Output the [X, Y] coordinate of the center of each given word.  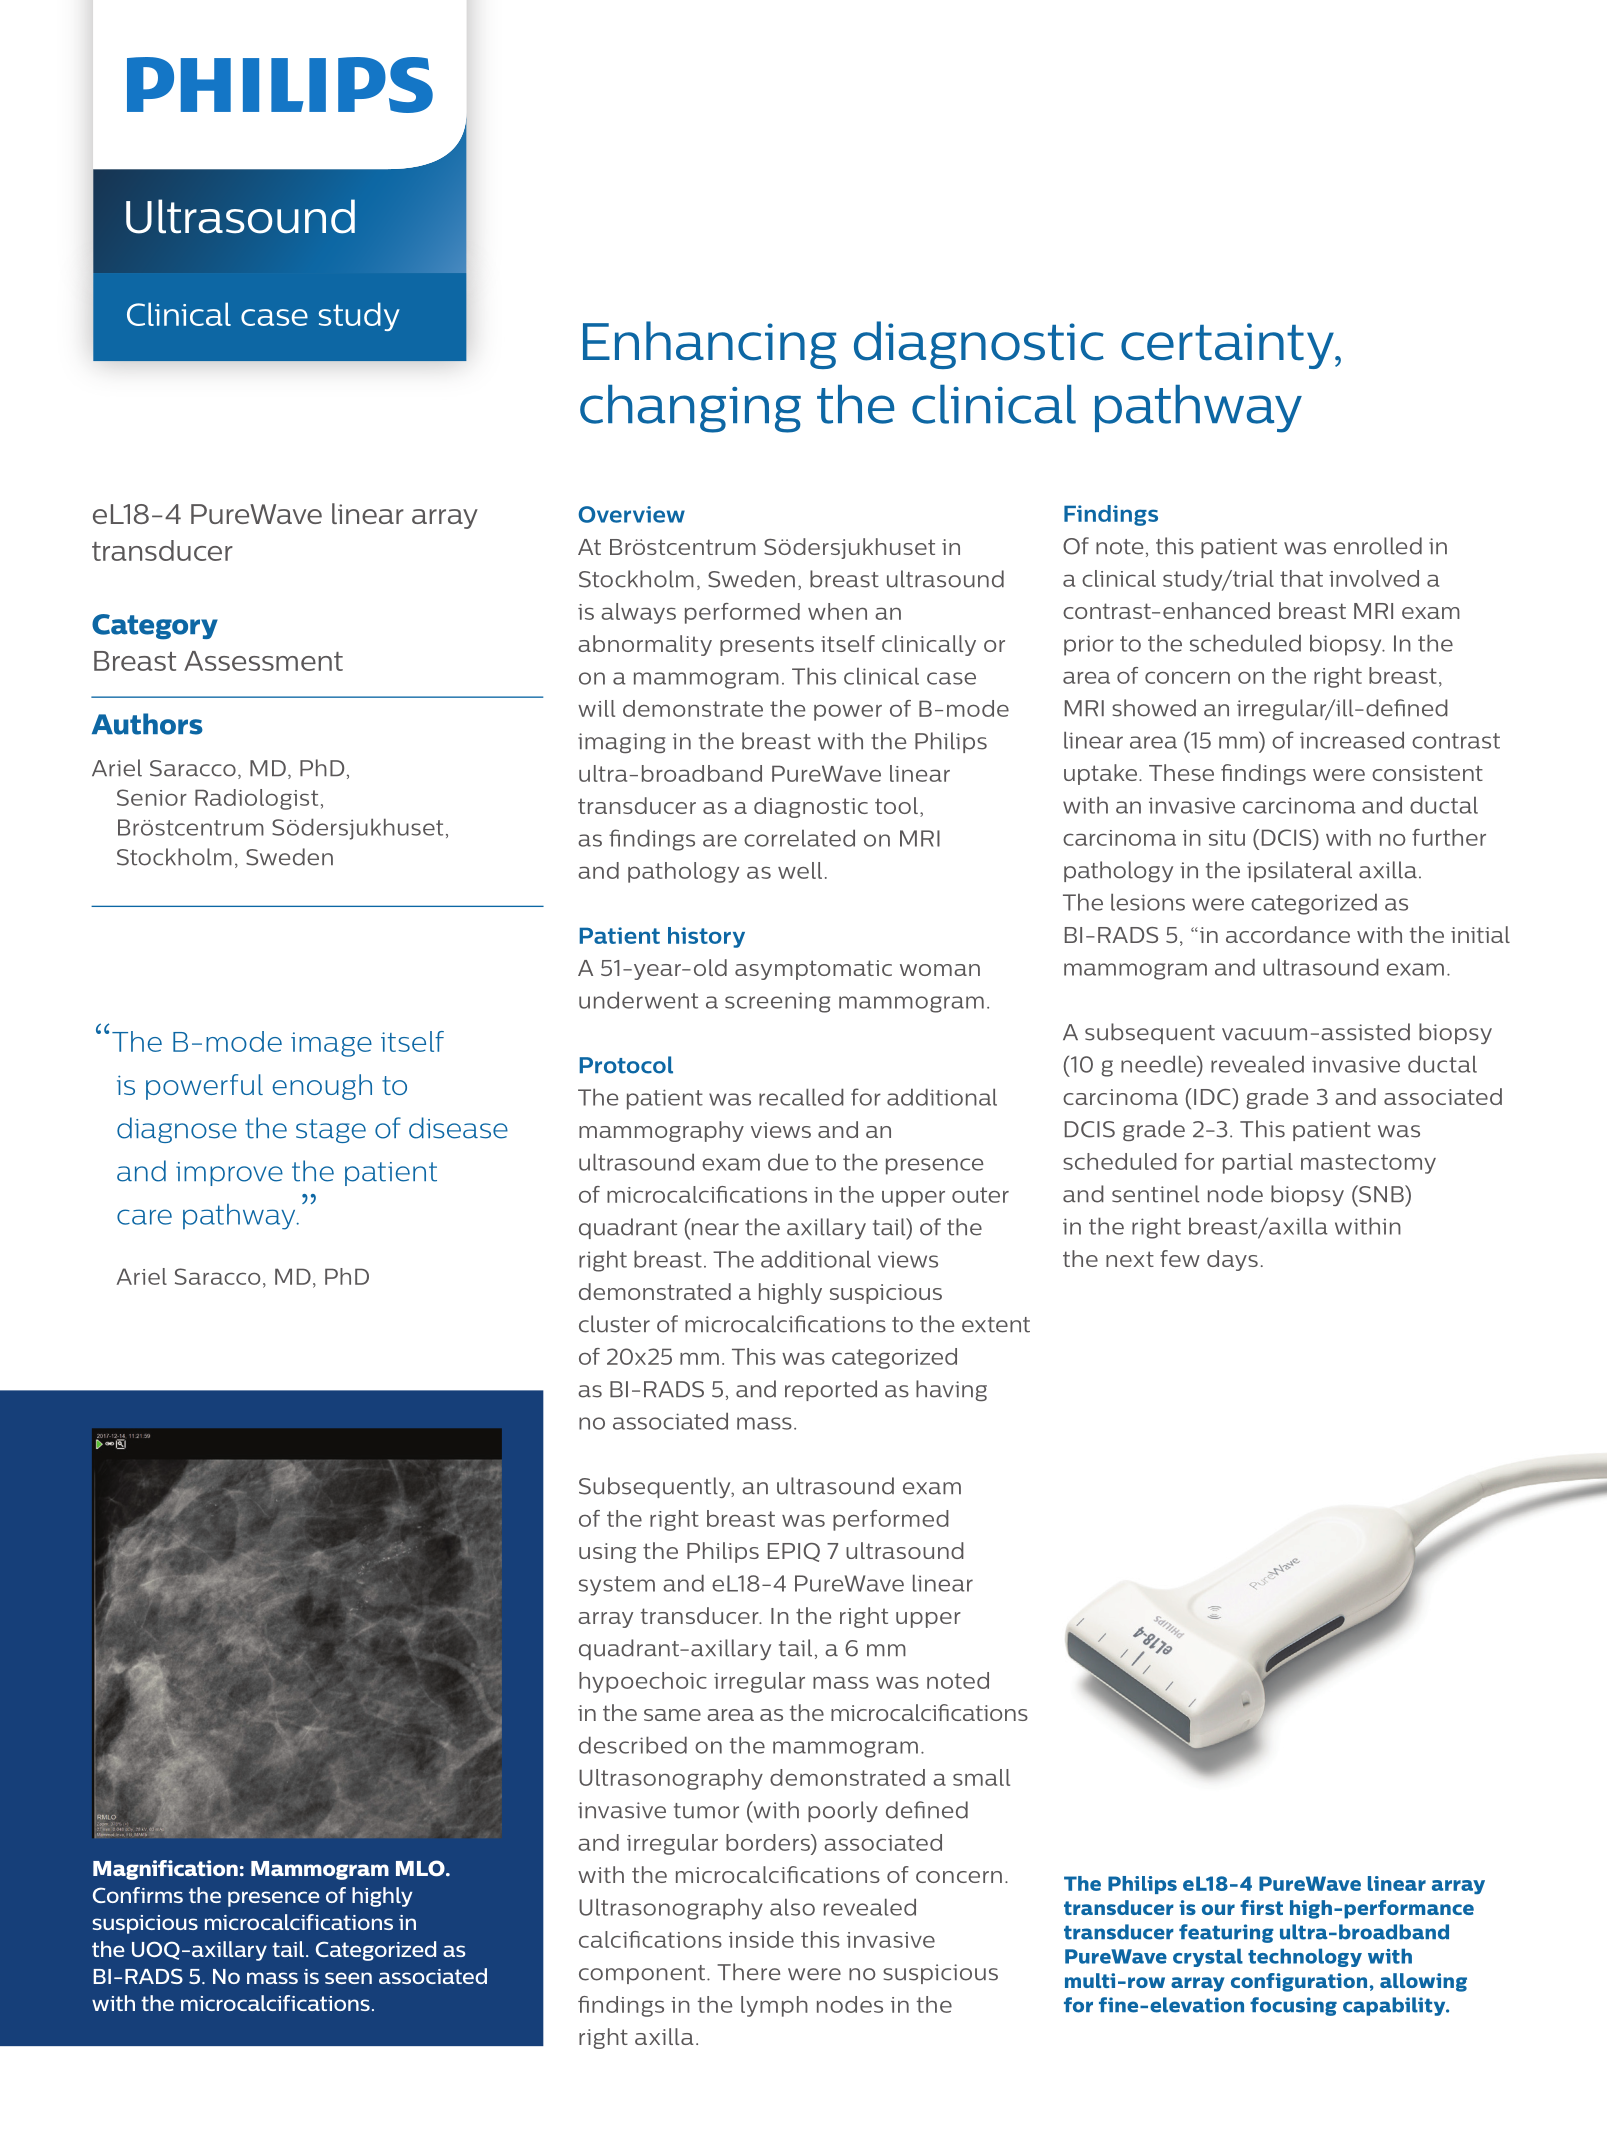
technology [1305, 1957]
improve [229, 1174]
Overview [631, 514]
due [788, 1162]
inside [761, 1939]
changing [690, 409]
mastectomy [1368, 1164]
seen [348, 1978]
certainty [1228, 346]
